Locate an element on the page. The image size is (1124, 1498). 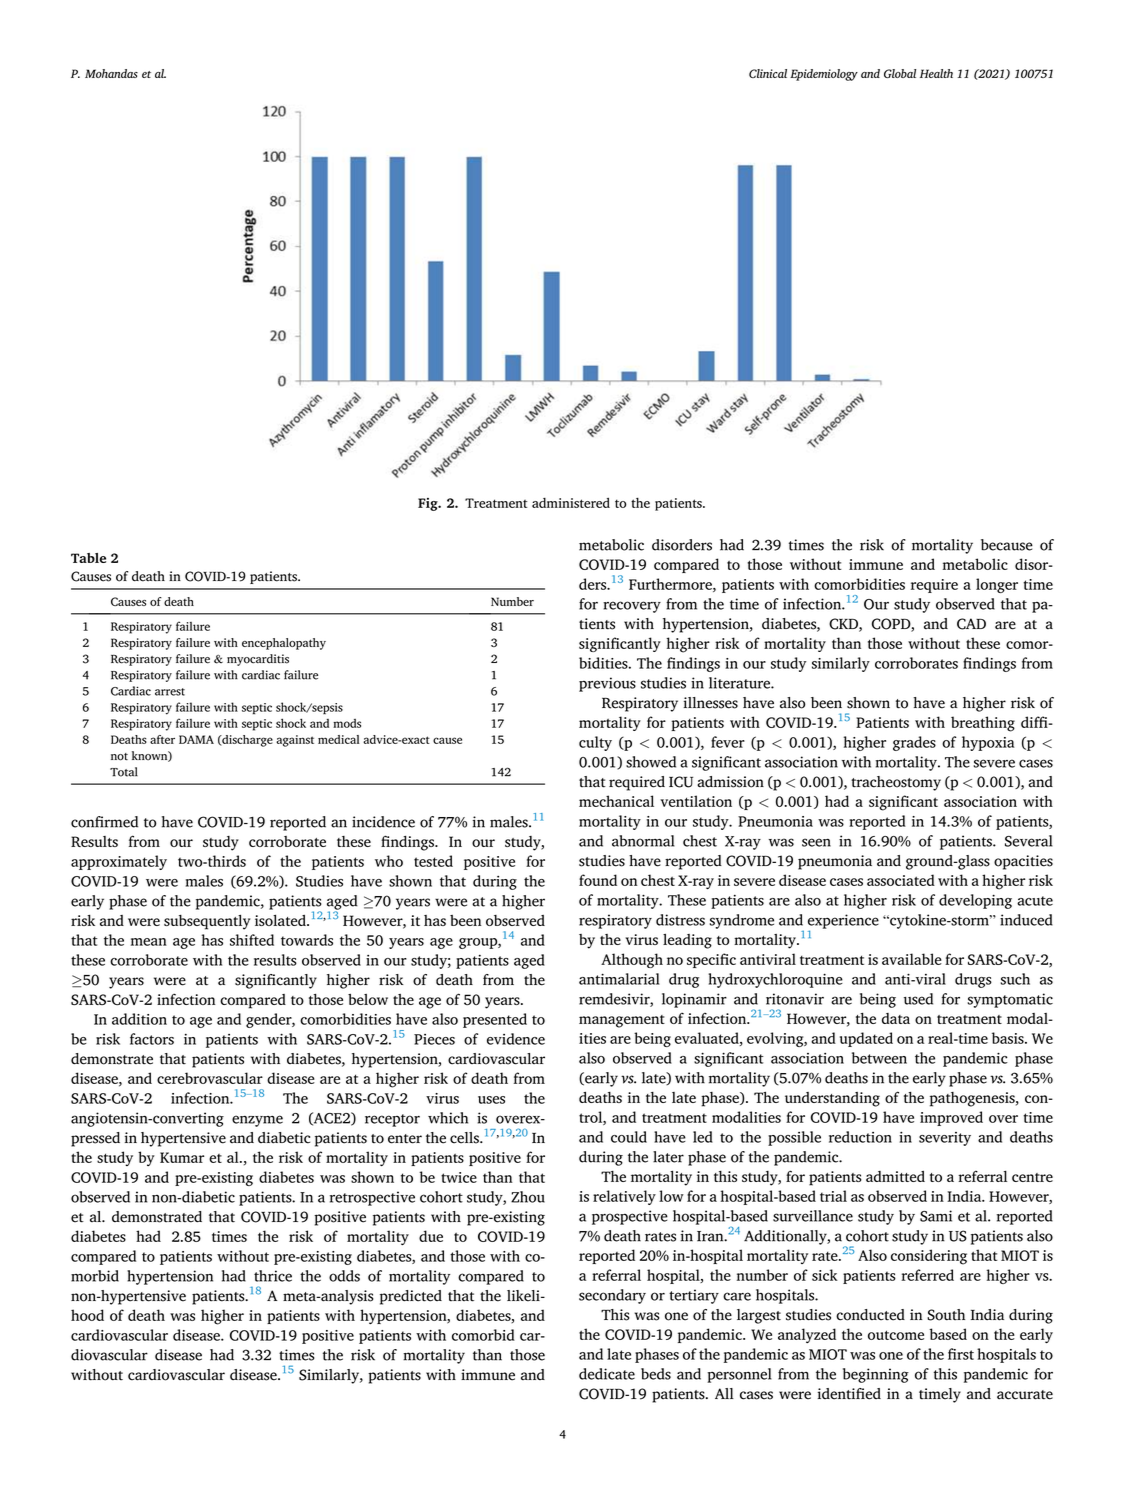
dedicate is located at coordinates (607, 1374).
